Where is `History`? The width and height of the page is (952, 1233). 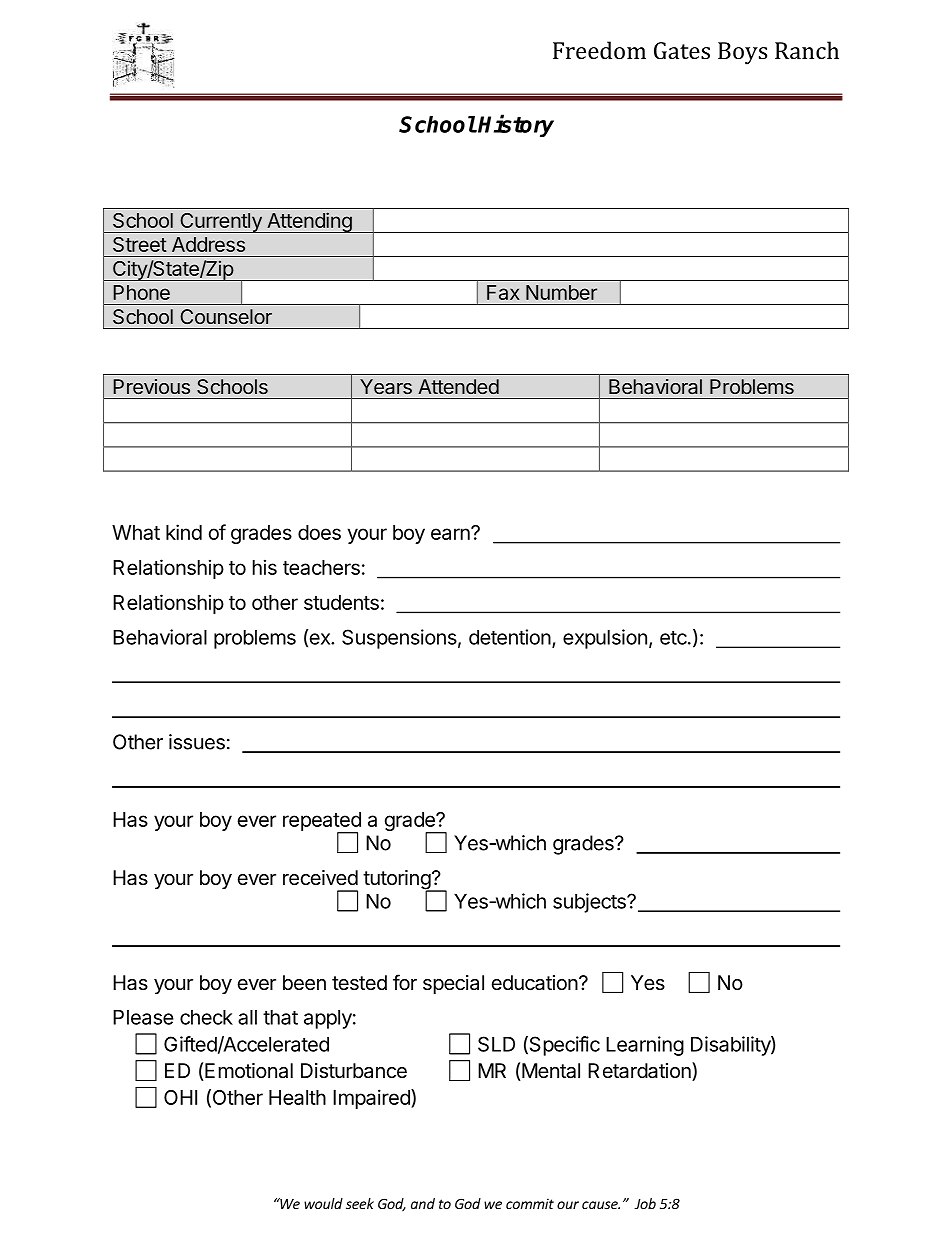
History is located at coordinates (516, 125).
